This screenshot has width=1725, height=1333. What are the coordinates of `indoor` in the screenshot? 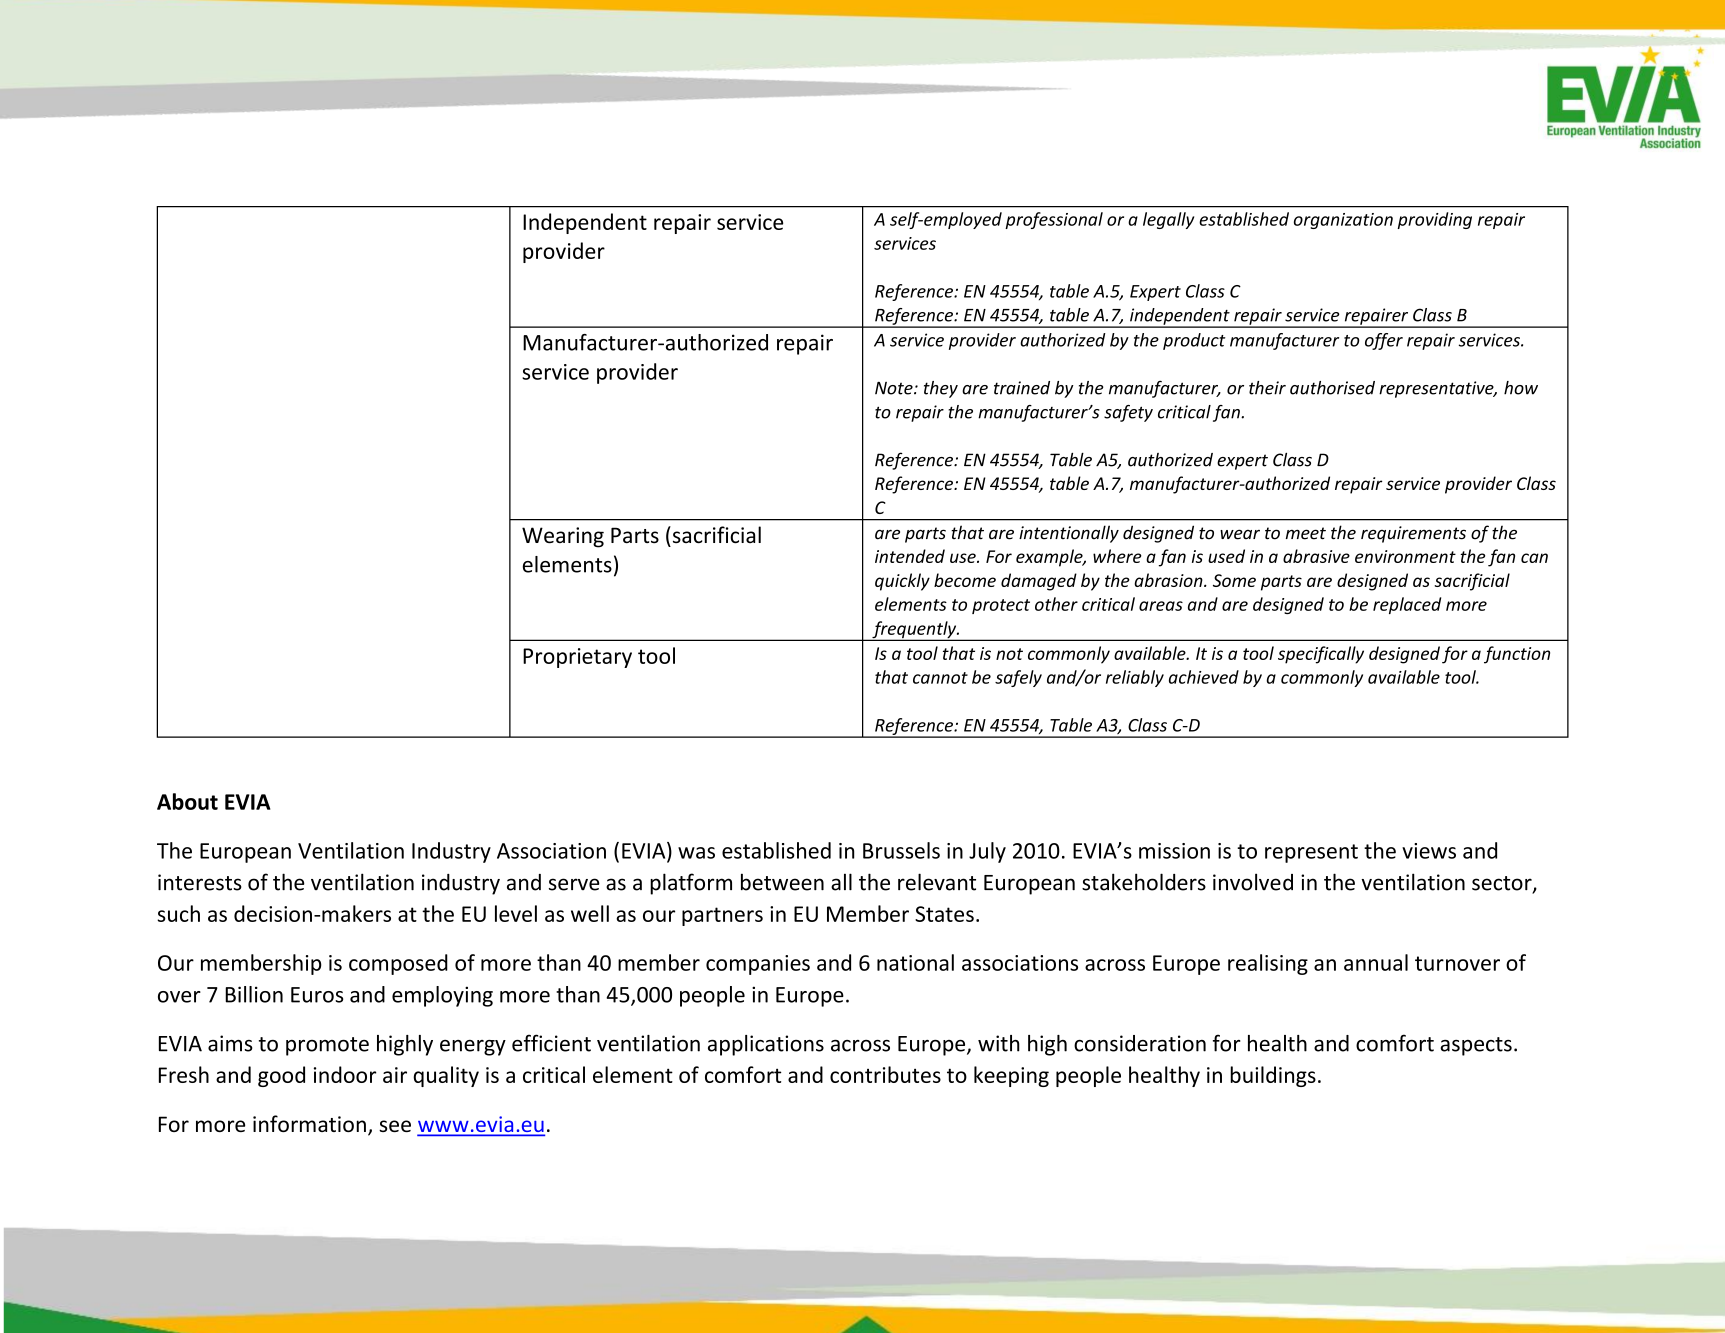 It's located at (345, 1074).
